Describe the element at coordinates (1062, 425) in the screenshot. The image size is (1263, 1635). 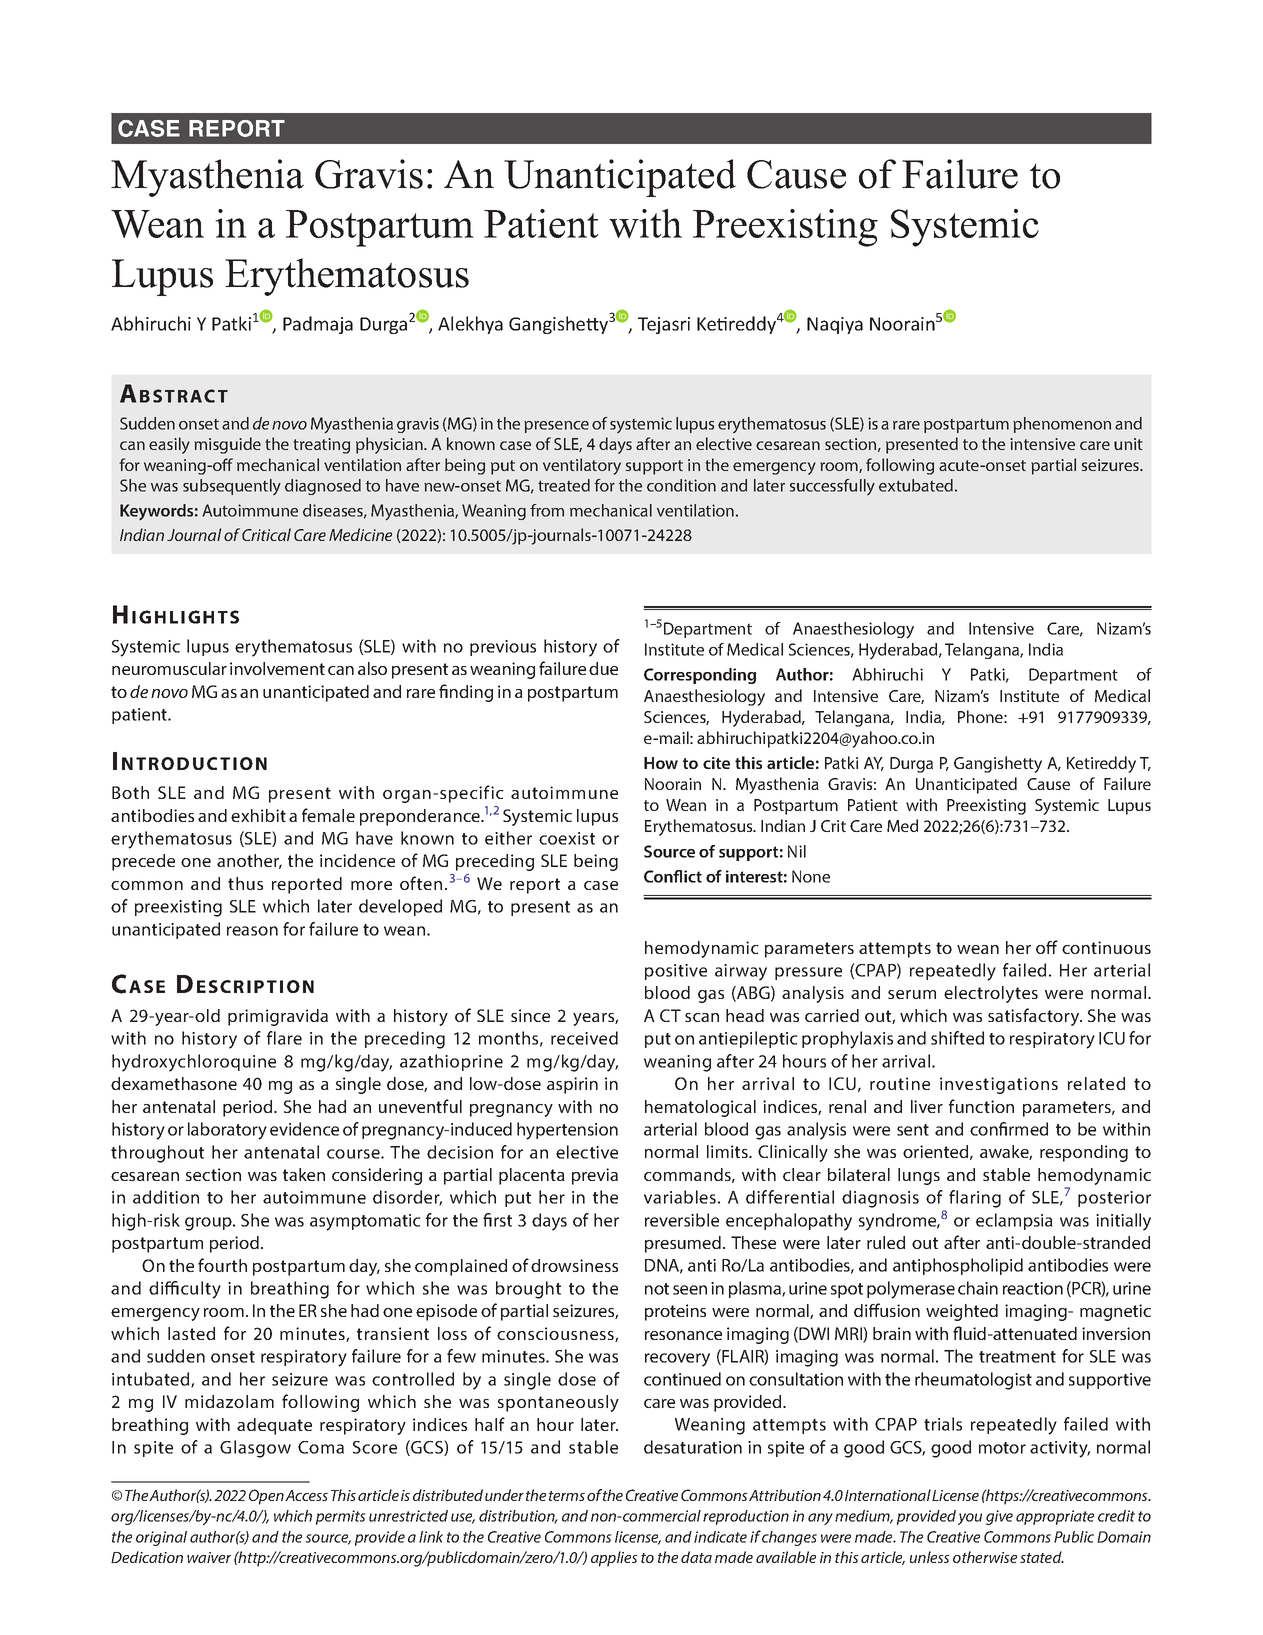
I see `phenomenon` at that location.
